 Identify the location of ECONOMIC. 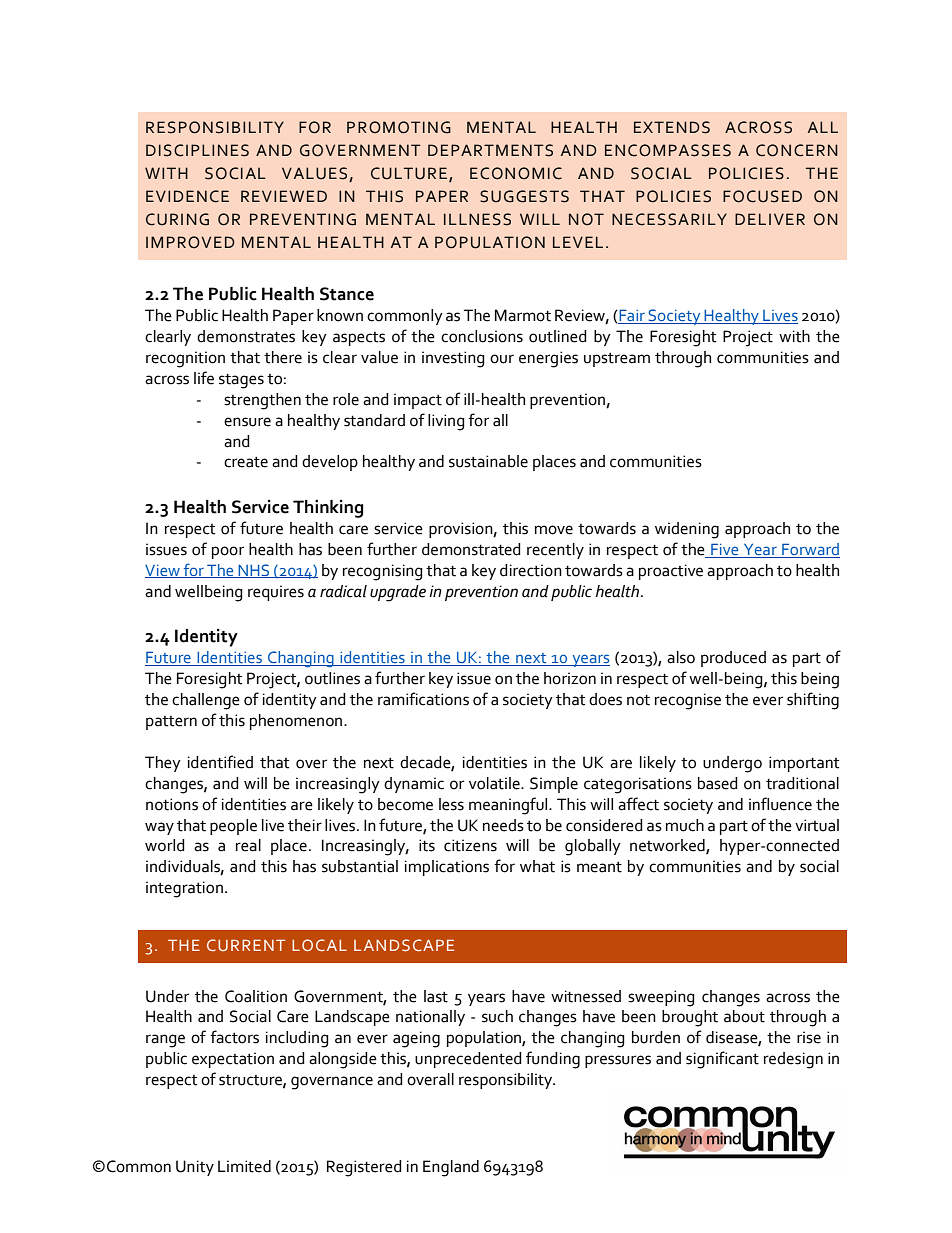
(516, 173).
